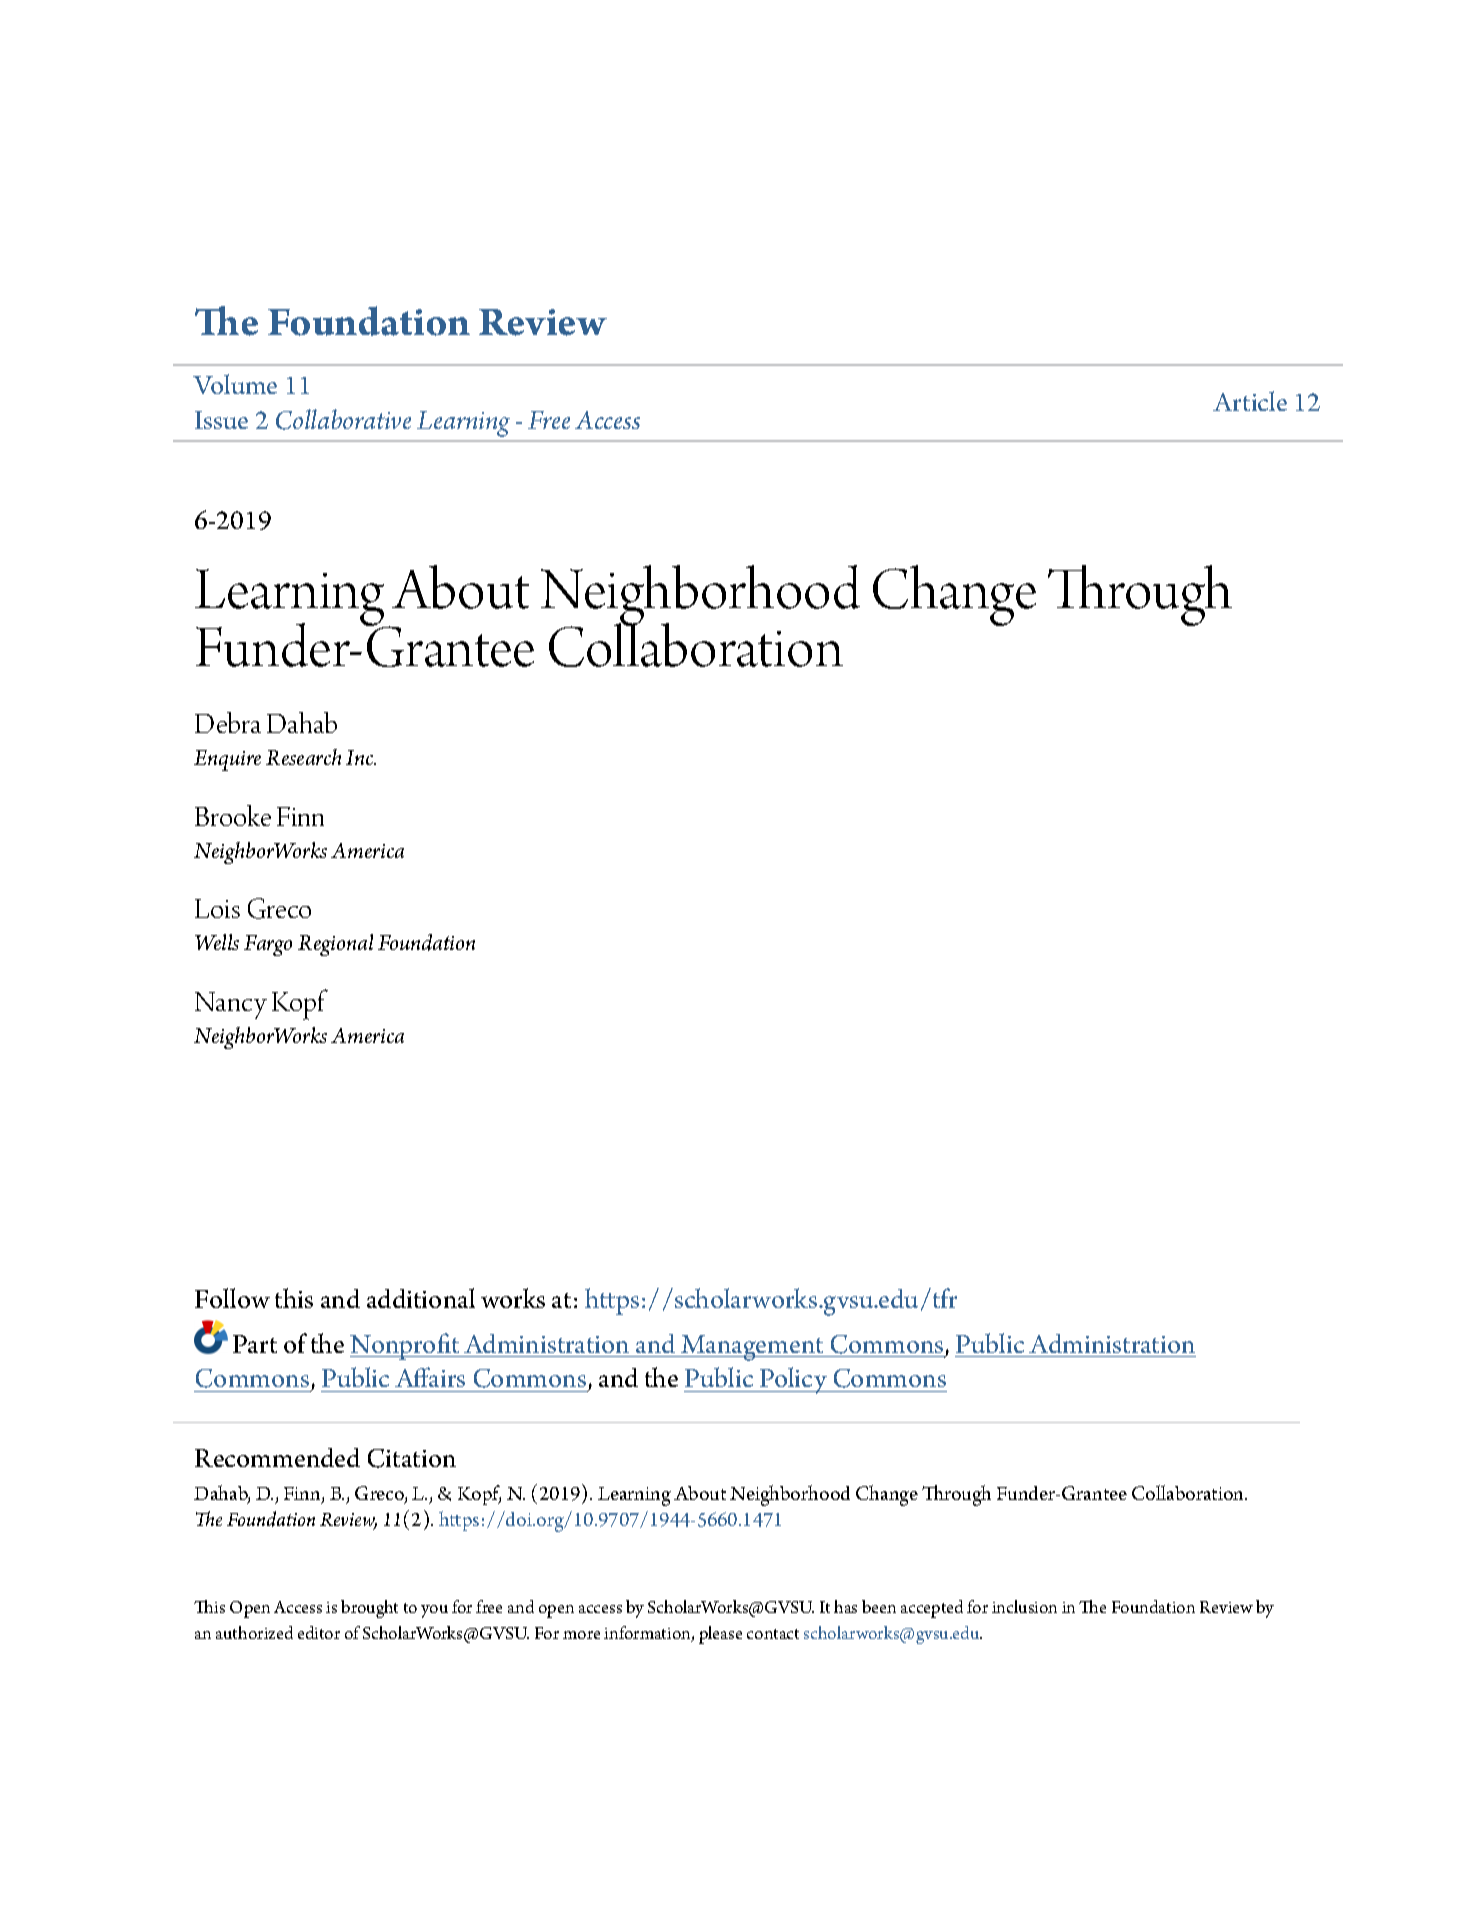  Describe the element at coordinates (369, 1609) in the page. I see `brought` at that location.
